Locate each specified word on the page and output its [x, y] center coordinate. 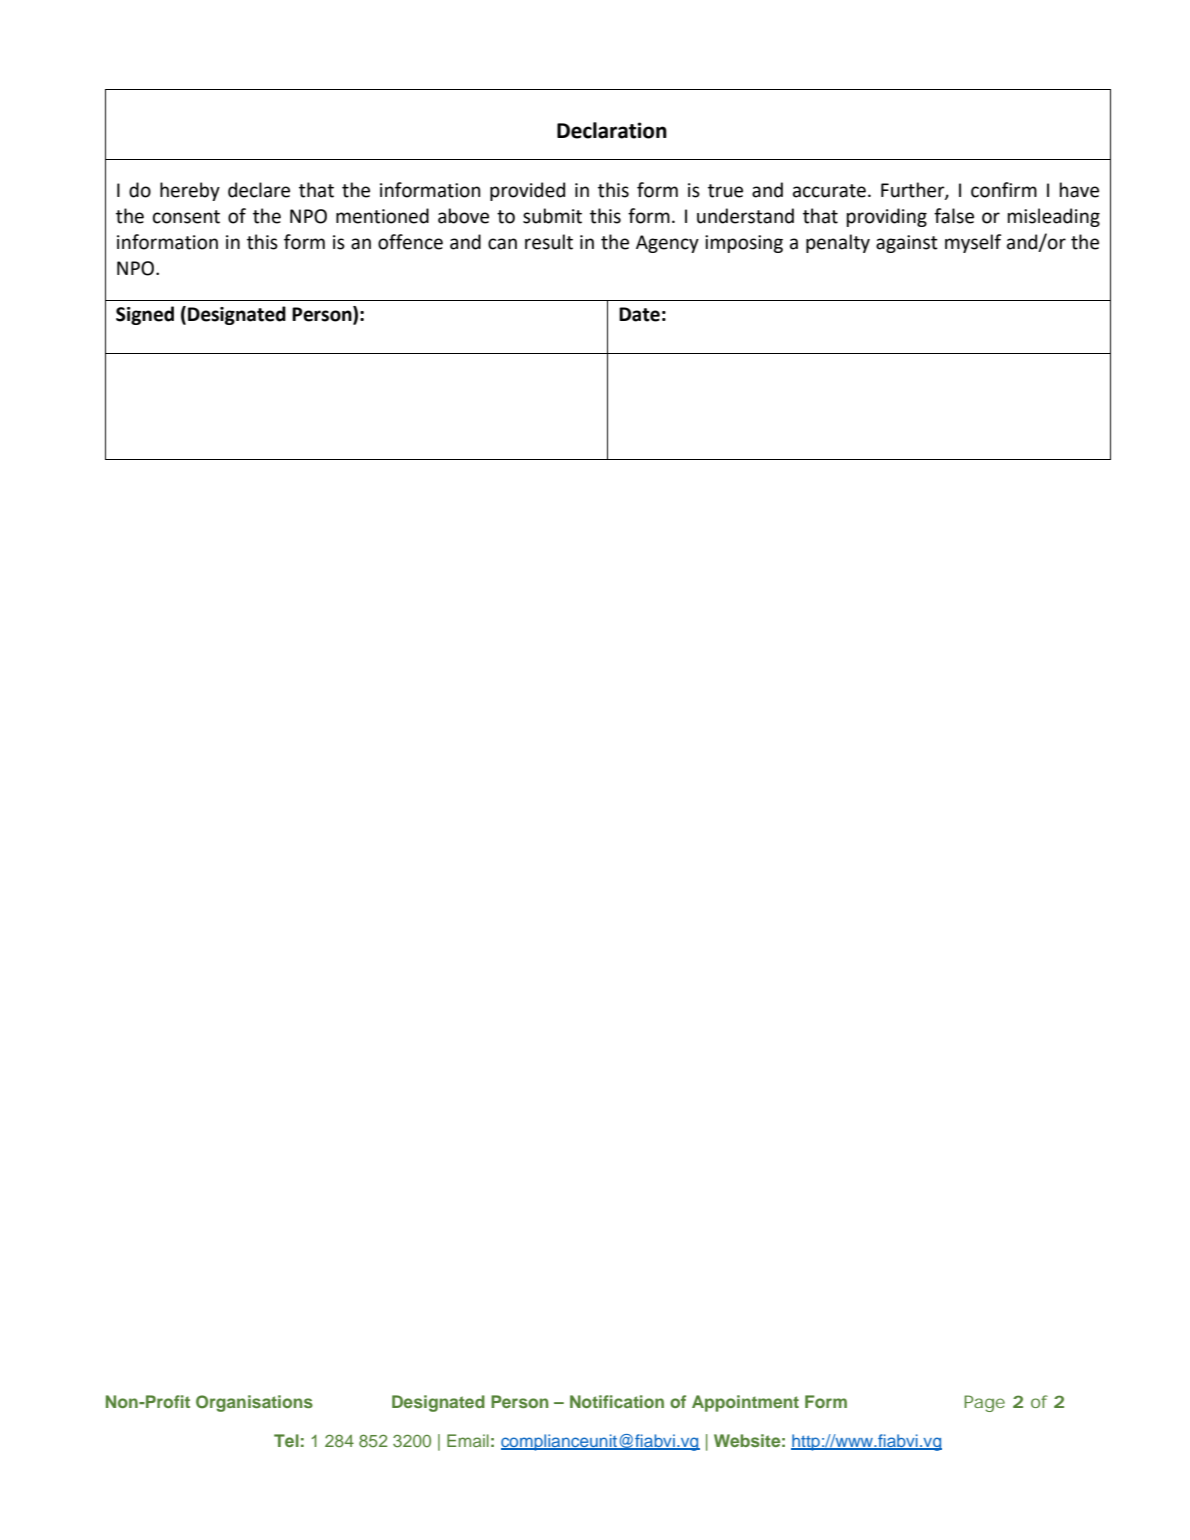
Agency [667, 244]
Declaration [612, 130]
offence [410, 242]
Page [984, 1403]
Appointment [745, 1403]
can [502, 244]
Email [468, 1440]
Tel [286, 1440]
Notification [617, 1401]
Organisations [254, 1403]
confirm [1004, 190]
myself [973, 243]
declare [259, 190]
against [907, 244]
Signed [145, 315]
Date [639, 314]
